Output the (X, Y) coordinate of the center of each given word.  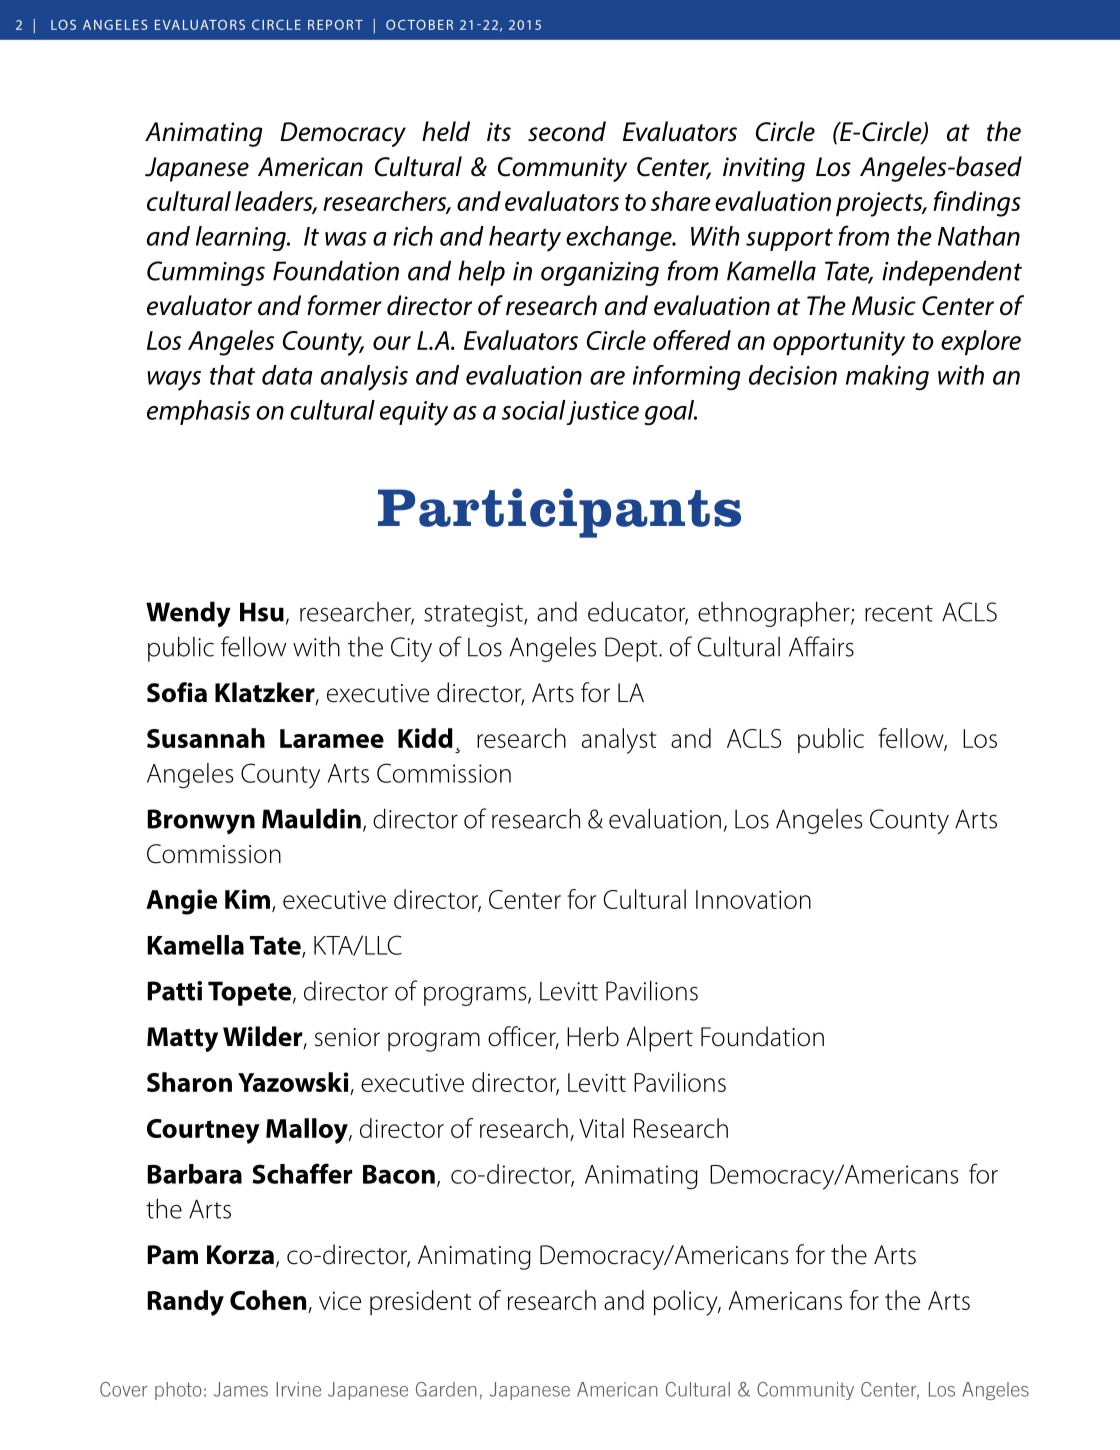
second (567, 131)
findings (977, 204)
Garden (446, 1389)
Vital (601, 1128)
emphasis (198, 412)
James (241, 1389)
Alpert (659, 1039)
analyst (619, 741)
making (887, 378)
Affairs (821, 646)
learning (242, 238)
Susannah (206, 738)
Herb (593, 1036)
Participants (559, 513)
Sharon (189, 1082)
